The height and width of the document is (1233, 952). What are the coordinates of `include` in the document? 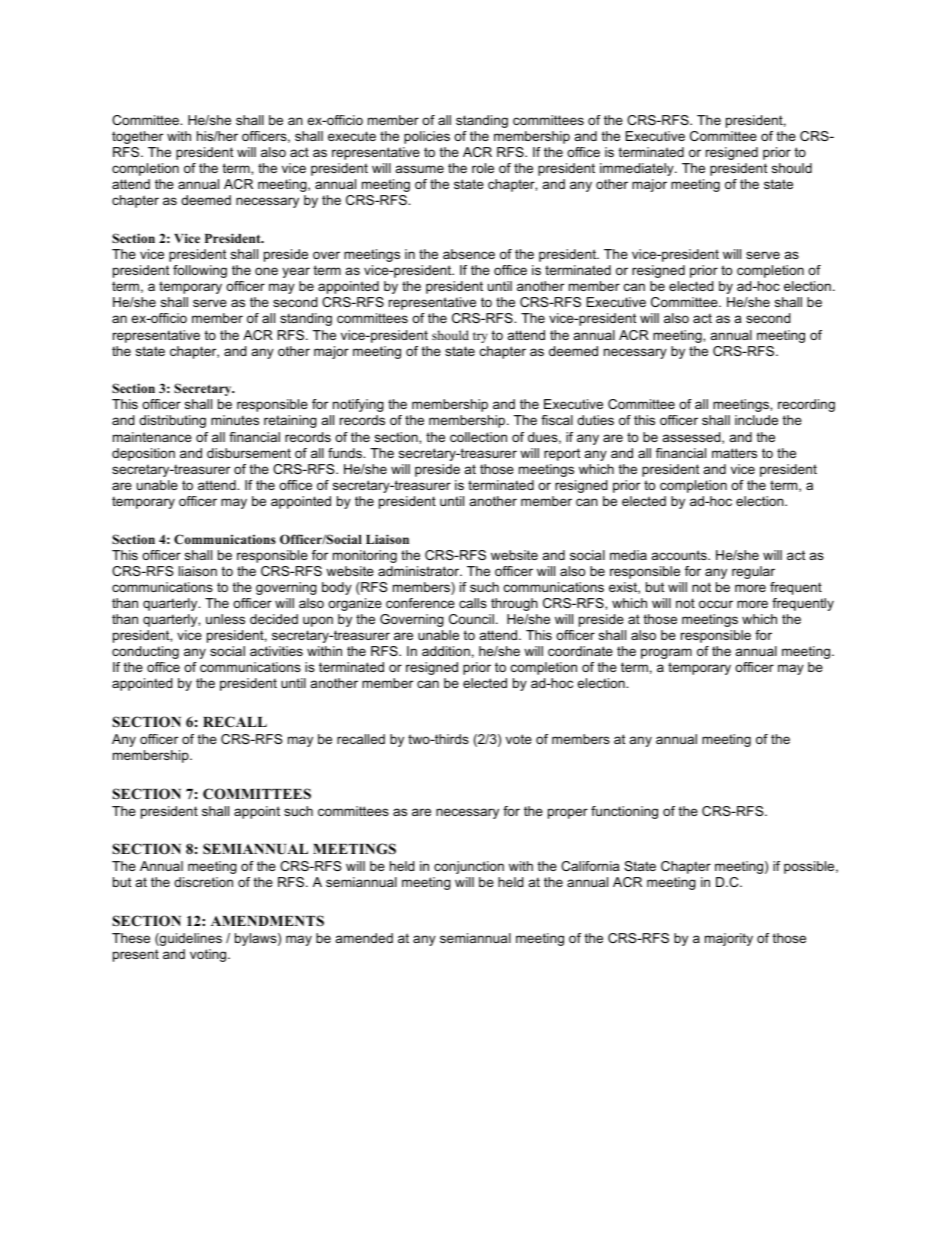 It's located at (756, 420).
